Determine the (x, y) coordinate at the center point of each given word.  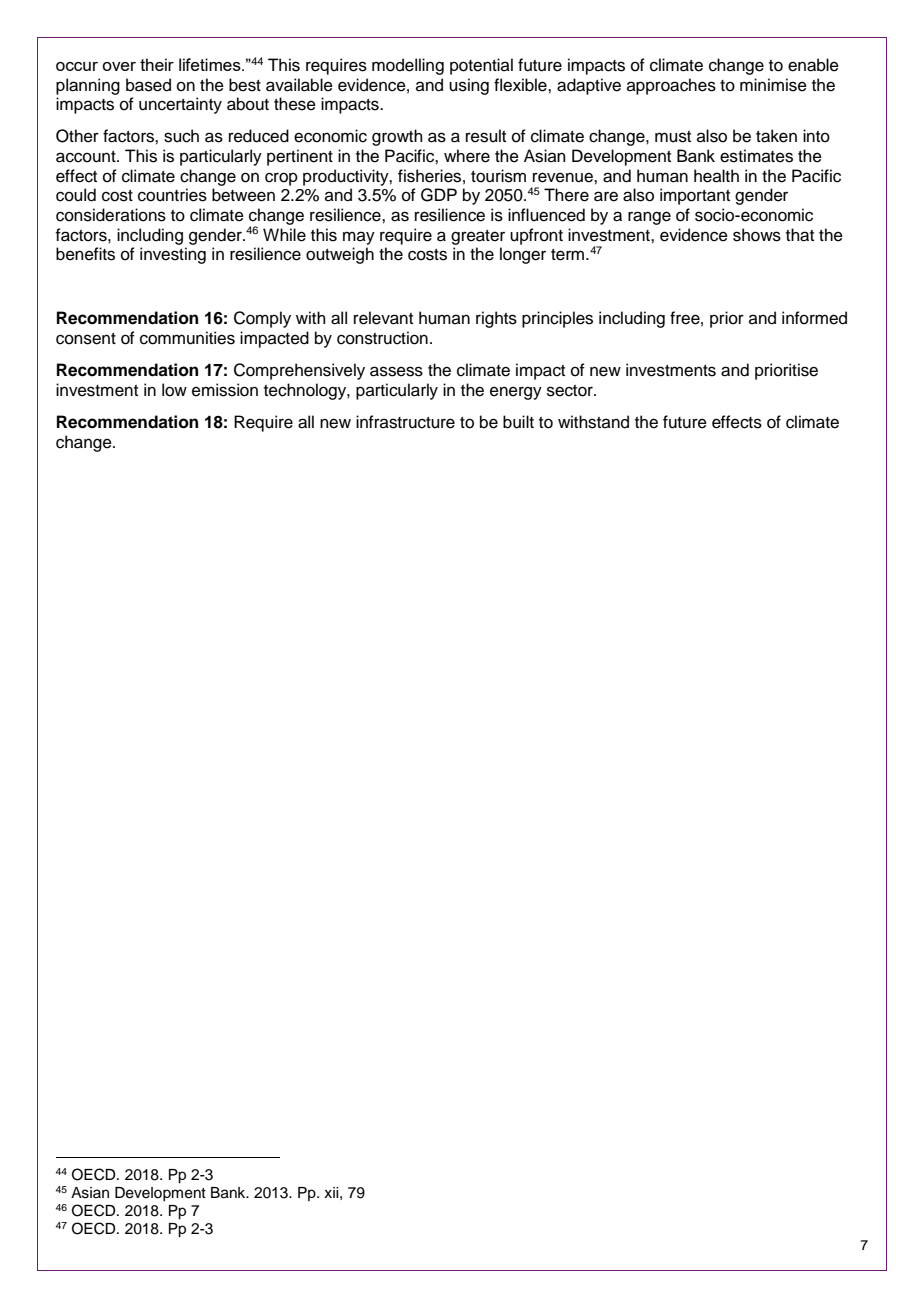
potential (481, 66)
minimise (773, 85)
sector (571, 391)
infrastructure (405, 422)
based (148, 85)
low (174, 390)
